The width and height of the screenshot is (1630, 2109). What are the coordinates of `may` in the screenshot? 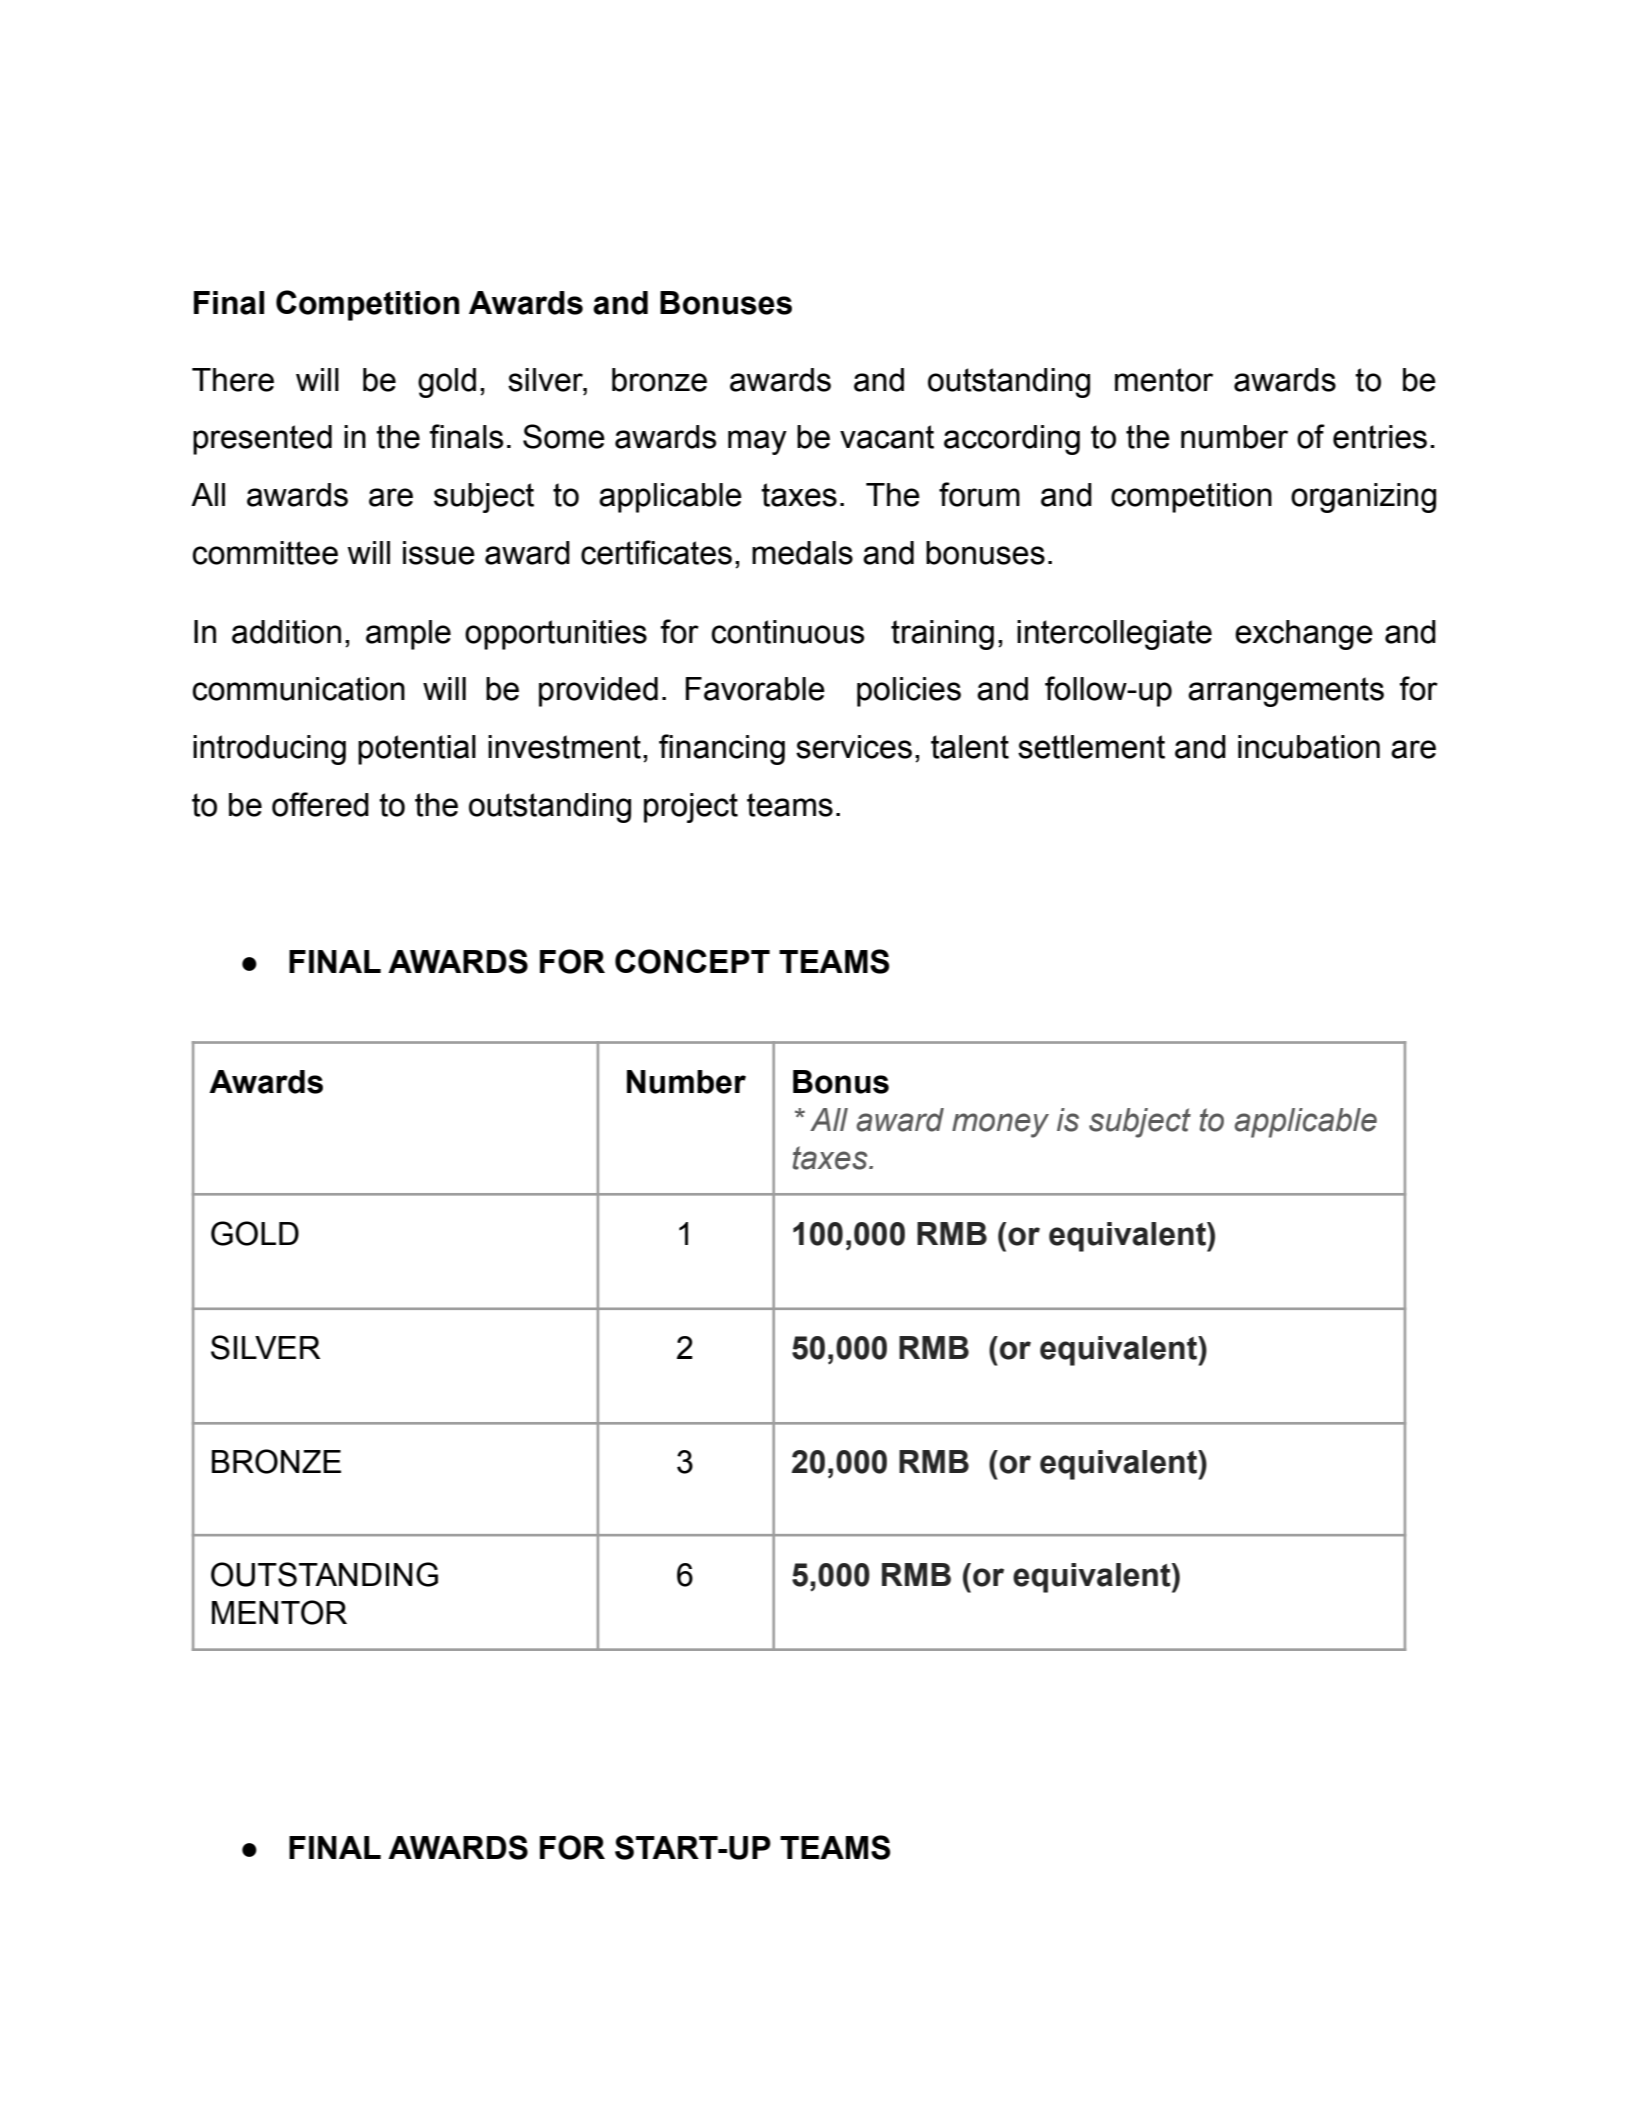 It's located at (757, 442).
